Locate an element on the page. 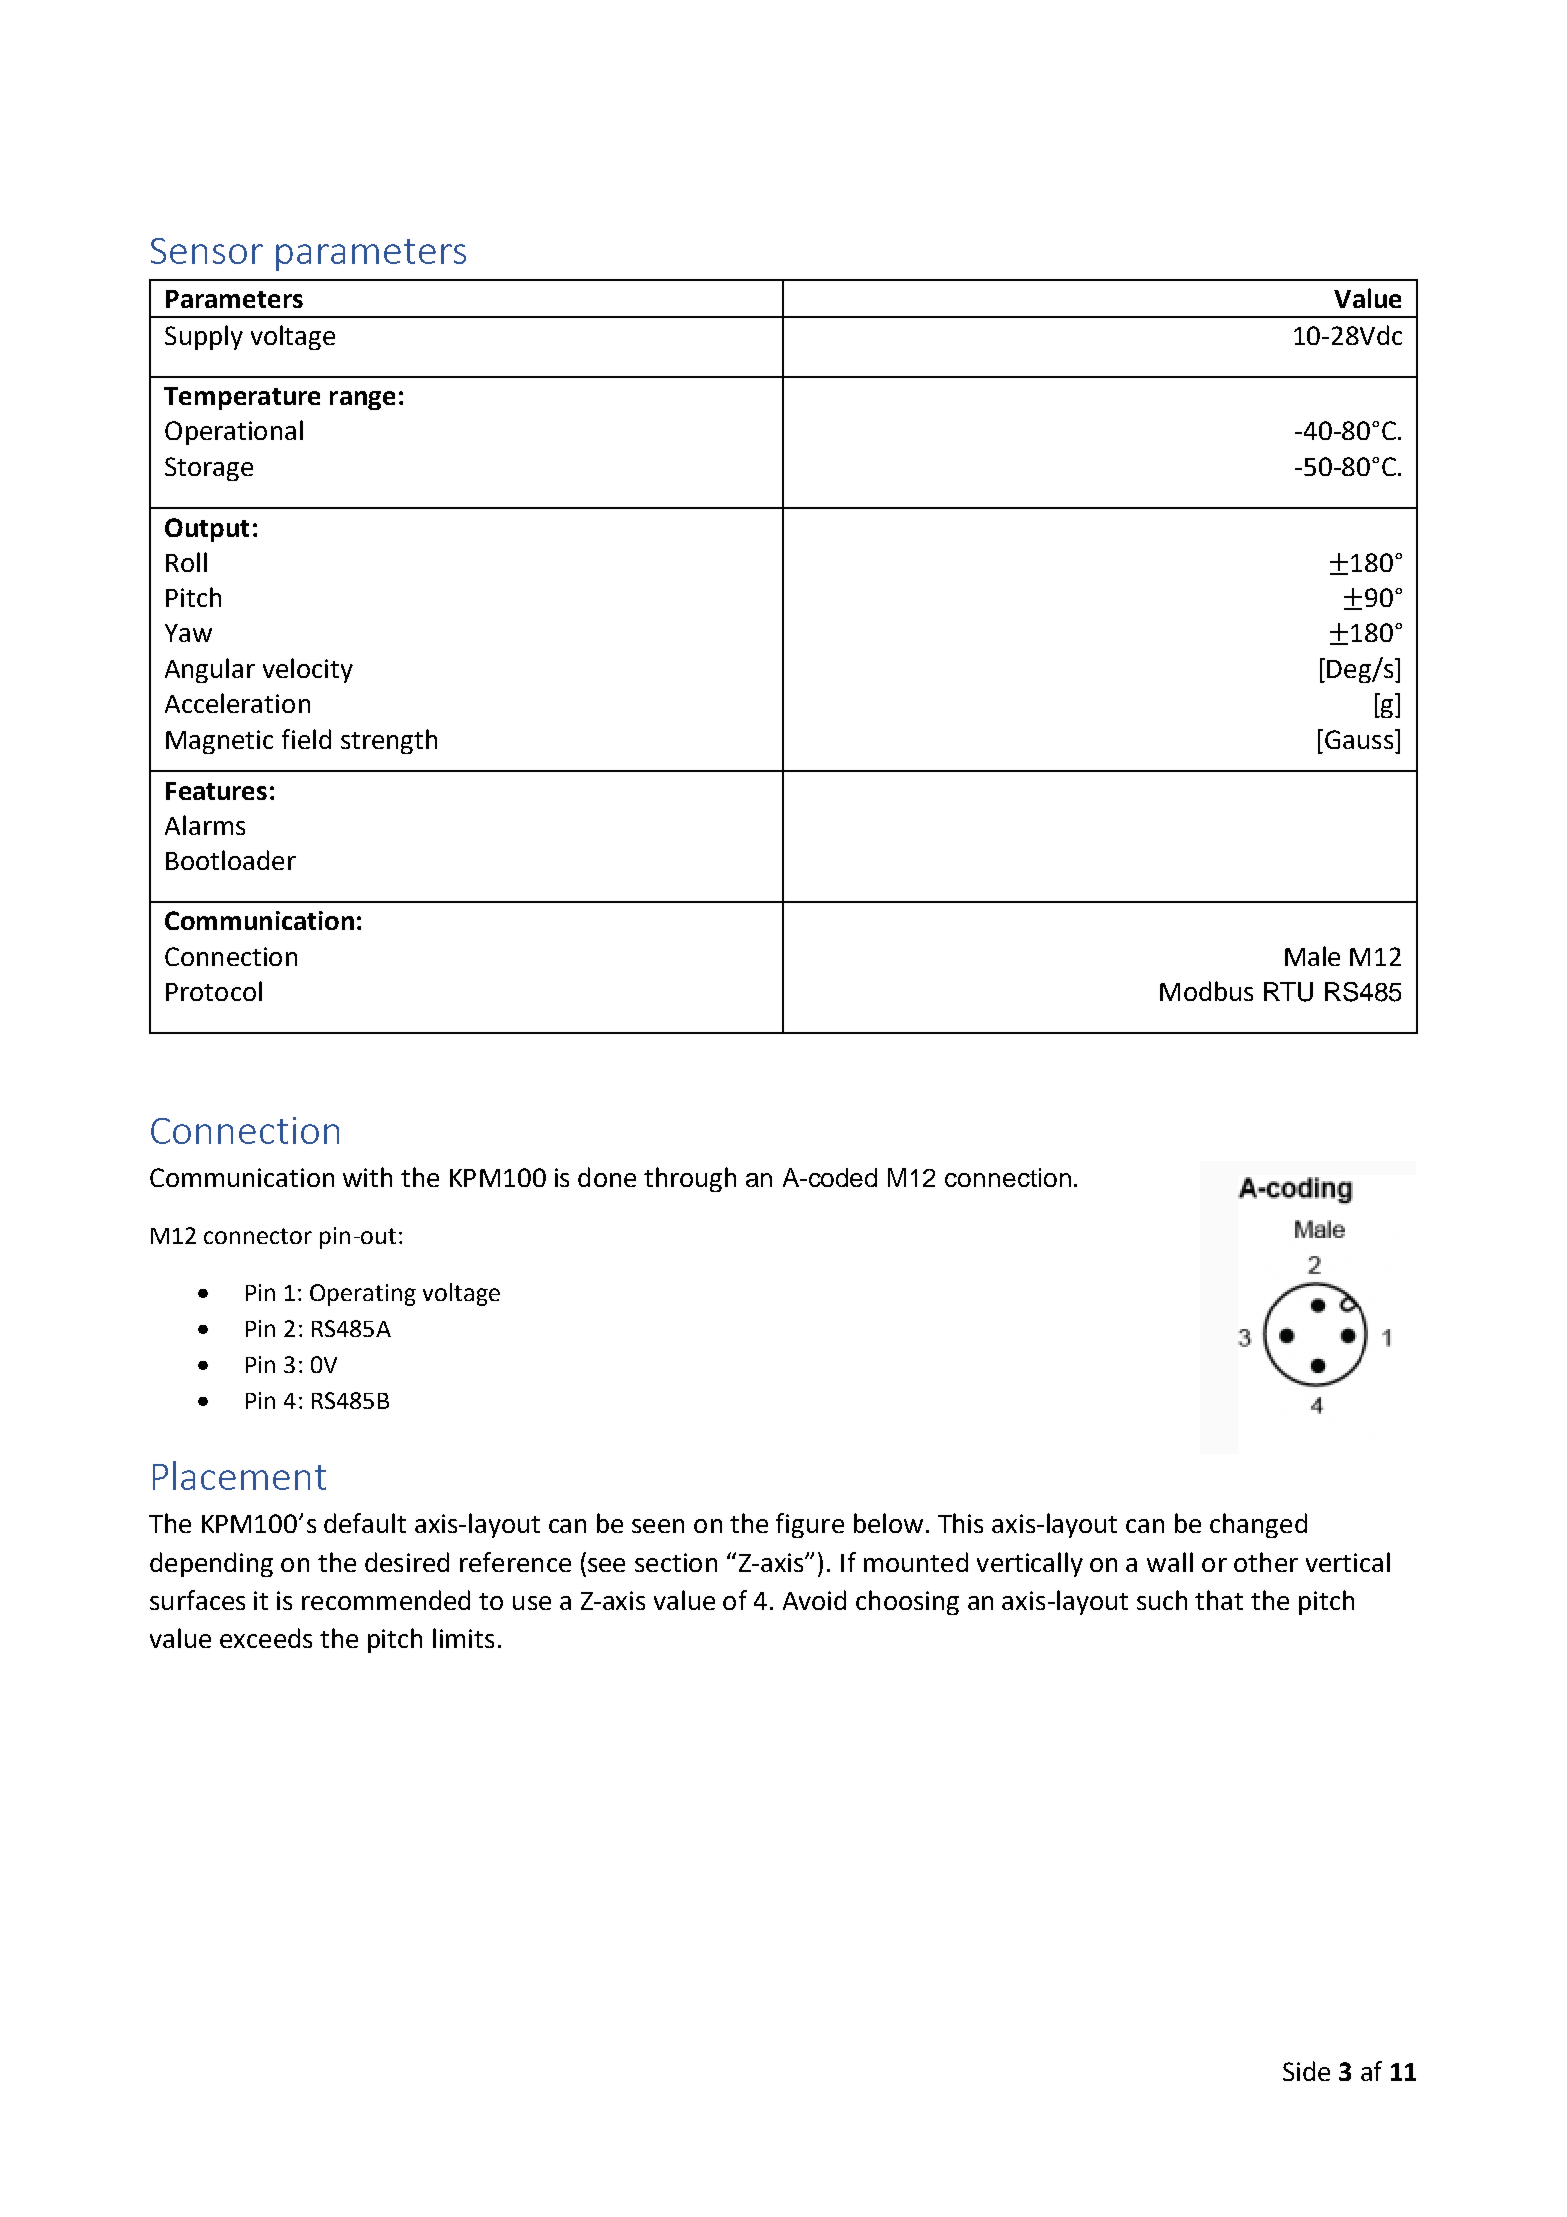 This image has width=1567, height=2217. Temperature is located at coordinates (242, 398).
